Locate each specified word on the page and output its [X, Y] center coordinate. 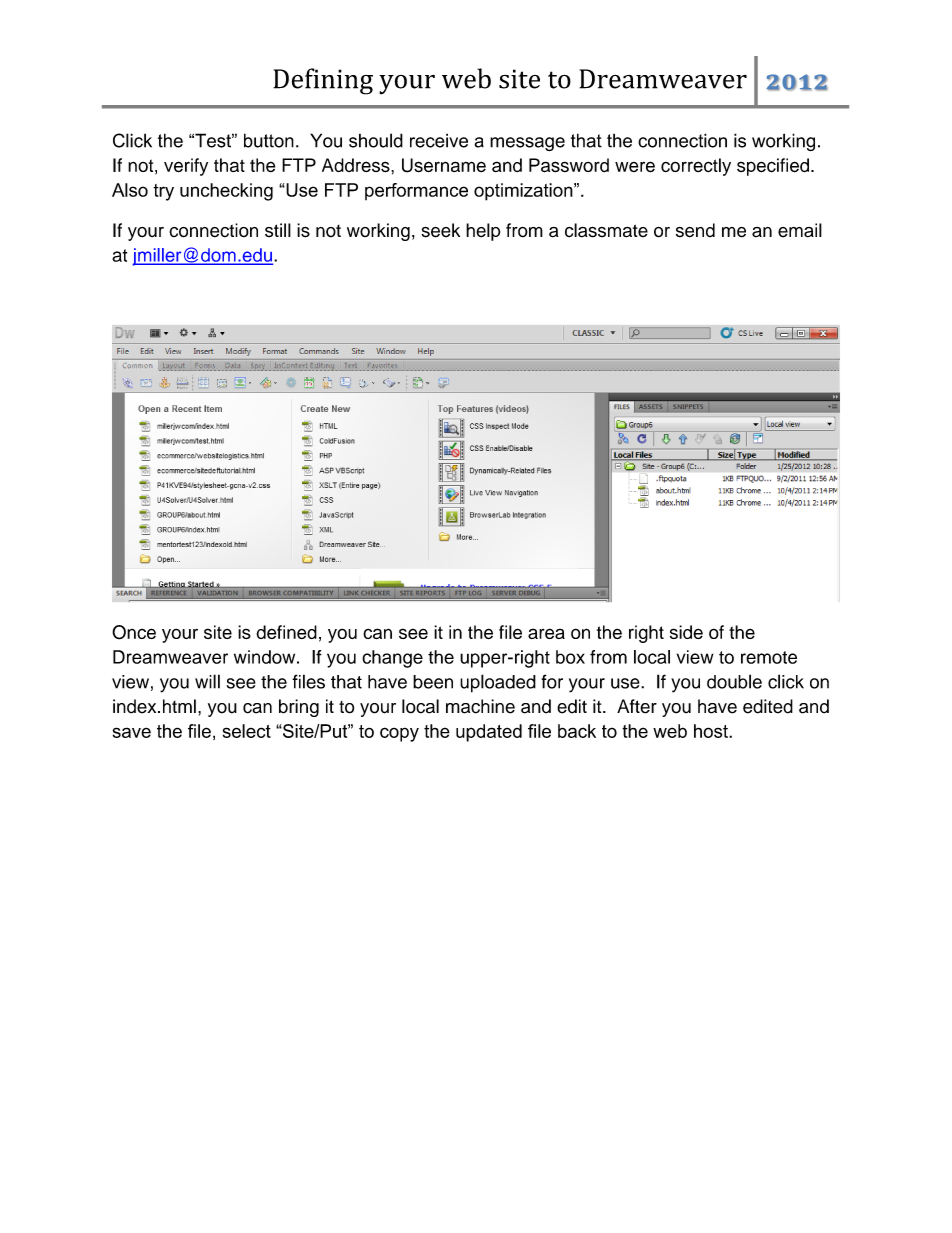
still [278, 230]
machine [480, 706]
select [247, 731]
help [483, 232]
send [695, 230]
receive [439, 140]
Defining [323, 81]
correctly [696, 167]
